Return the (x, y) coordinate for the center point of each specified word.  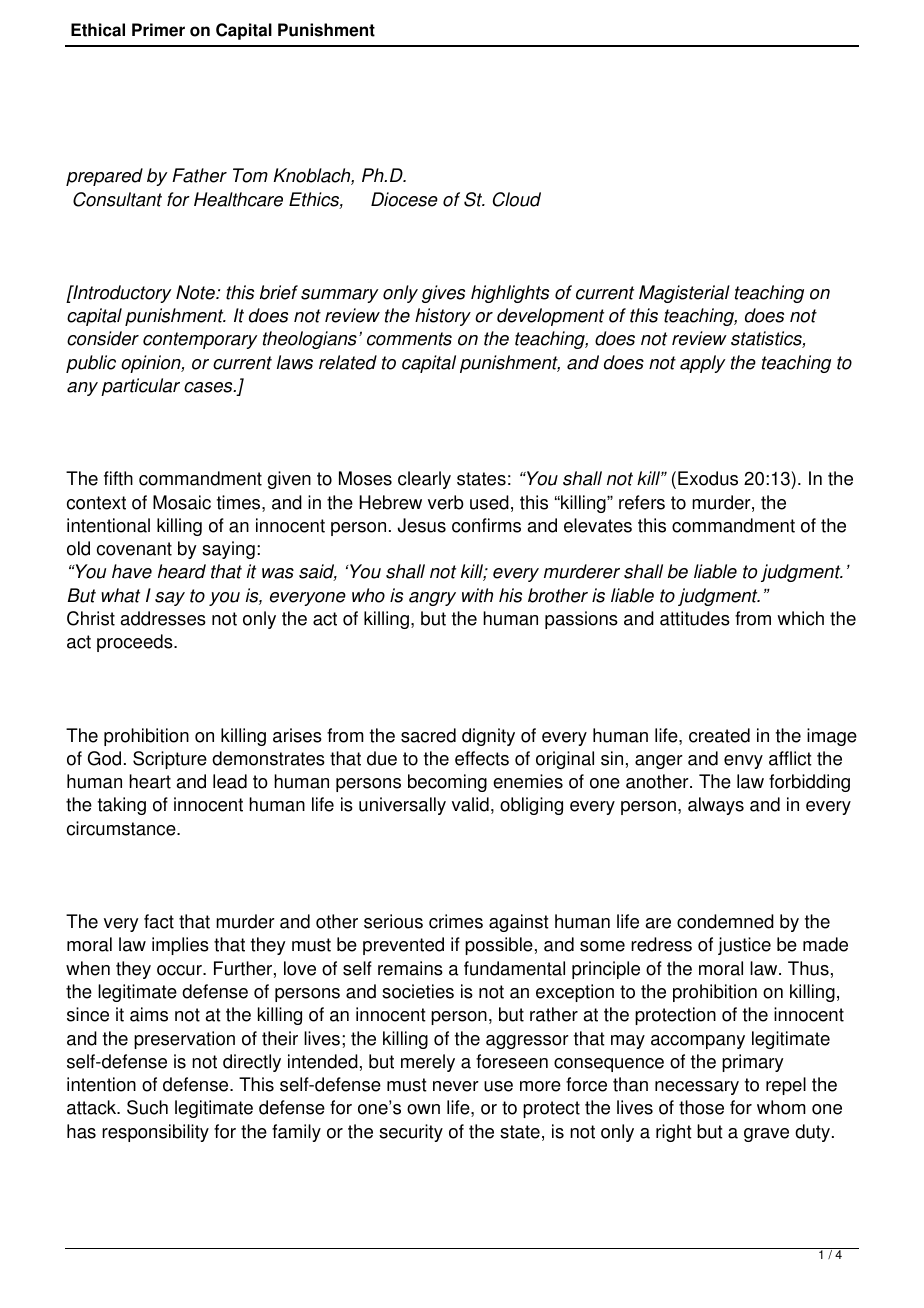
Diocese (404, 199)
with (477, 595)
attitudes (695, 618)
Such (147, 1107)
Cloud (517, 199)
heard (182, 571)
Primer (158, 30)
